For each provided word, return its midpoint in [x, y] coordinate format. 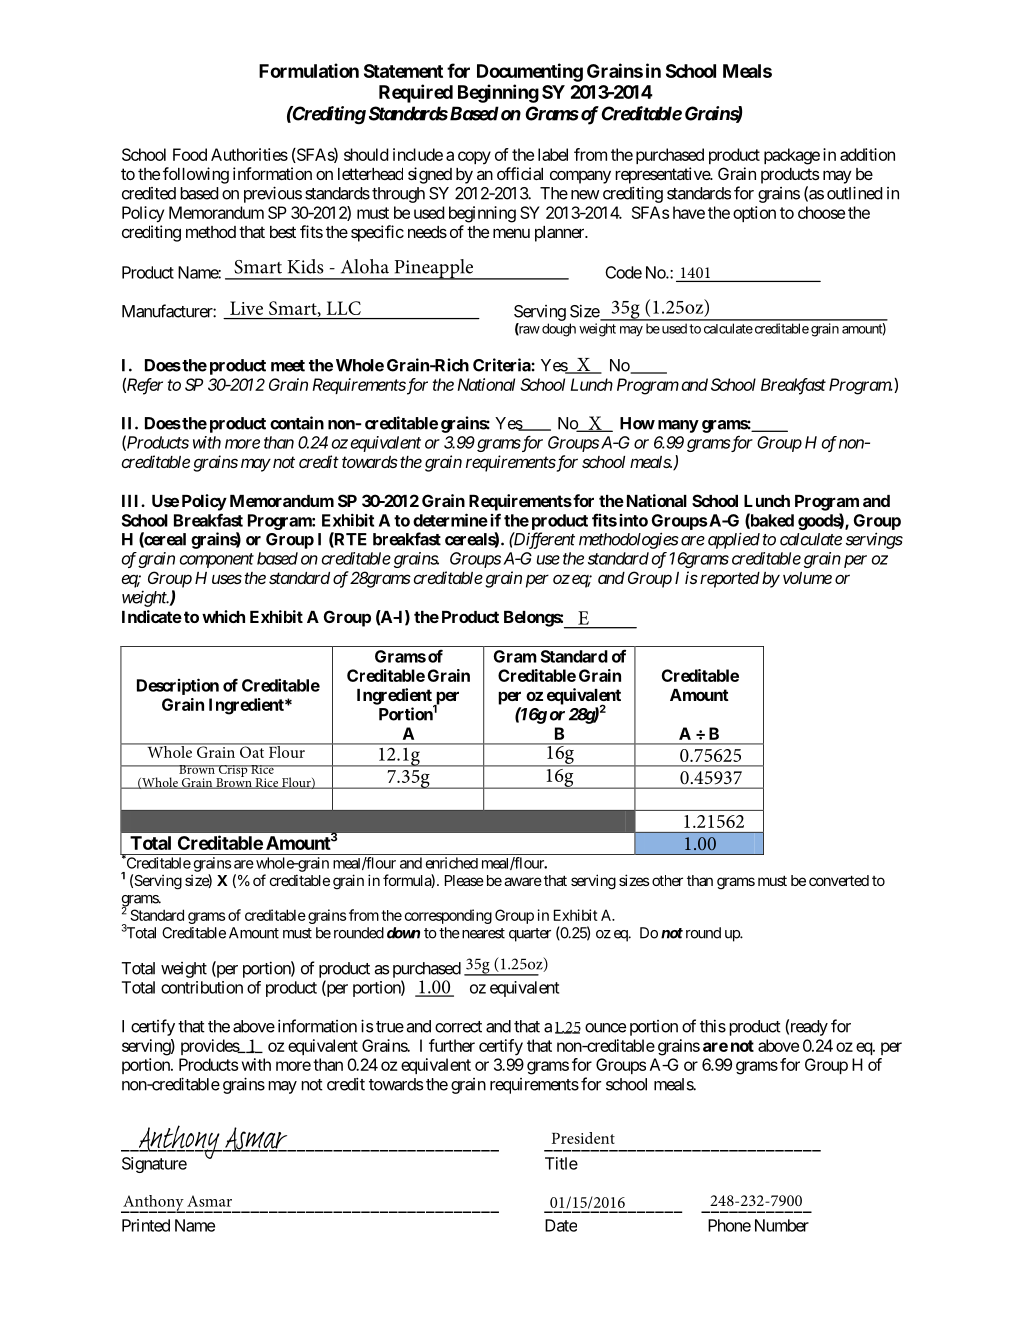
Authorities [249, 154]
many [678, 426]
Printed [146, 1225]
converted [839, 880]
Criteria [502, 365]
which [223, 616]
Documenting [530, 72]
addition [867, 154]
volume [807, 578]
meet [288, 366]
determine [450, 520]
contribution [202, 987]
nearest [482, 933]
